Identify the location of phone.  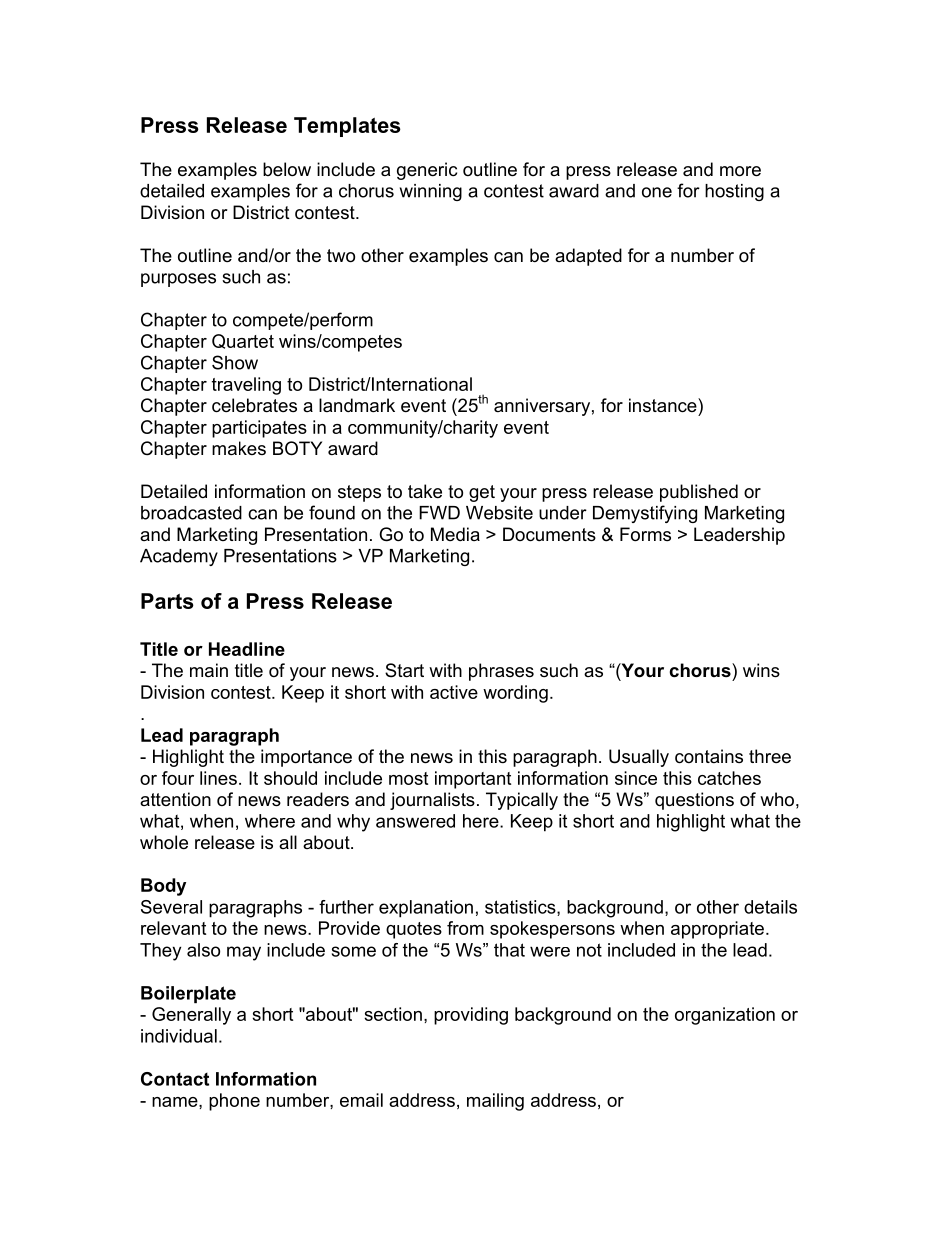
(234, 1102).
